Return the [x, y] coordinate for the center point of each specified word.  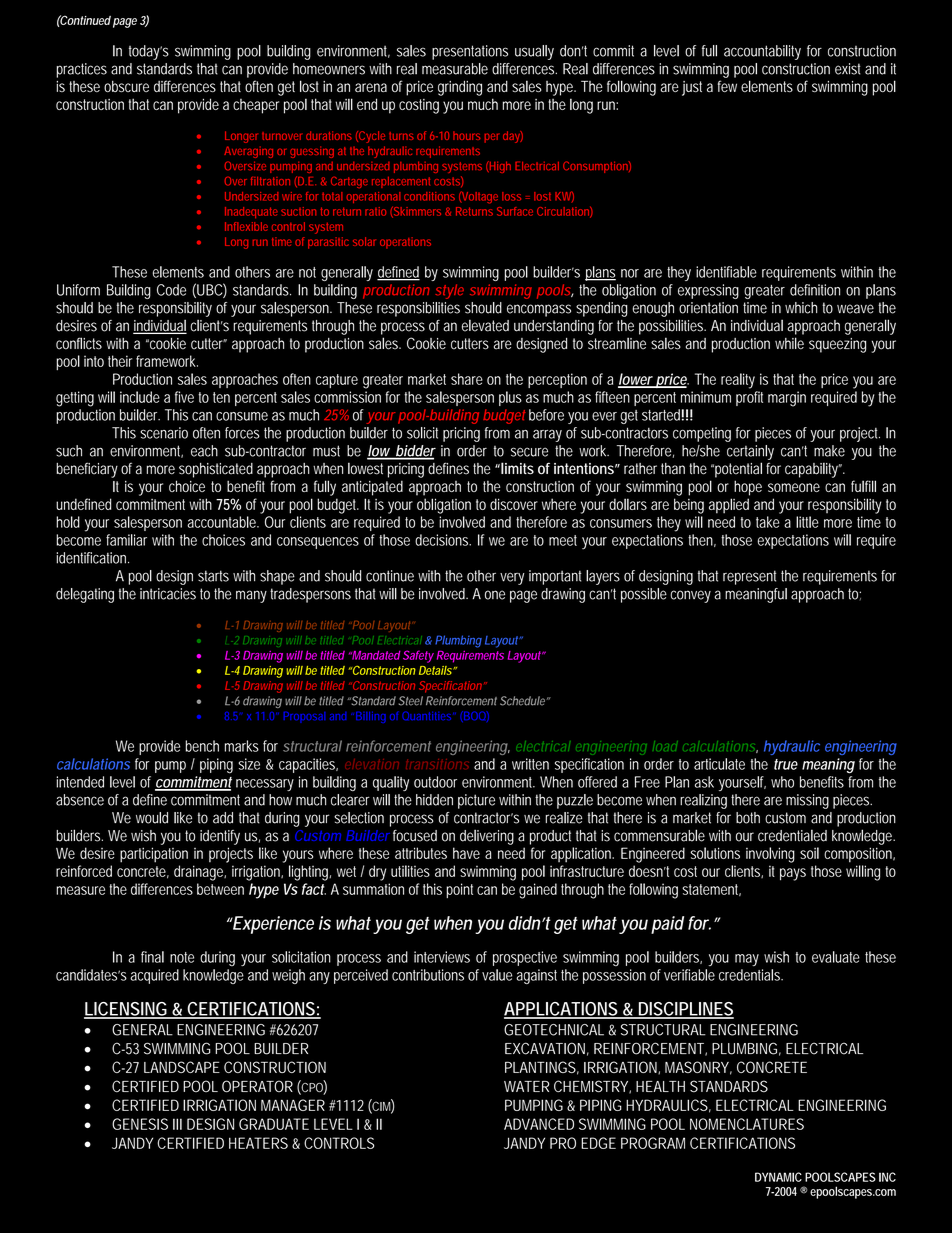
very [512, 578]
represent [749, 577]
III [177, 1124]
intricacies [168, 594]
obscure [126, 86]
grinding [460, 88]
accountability [762, 52]
